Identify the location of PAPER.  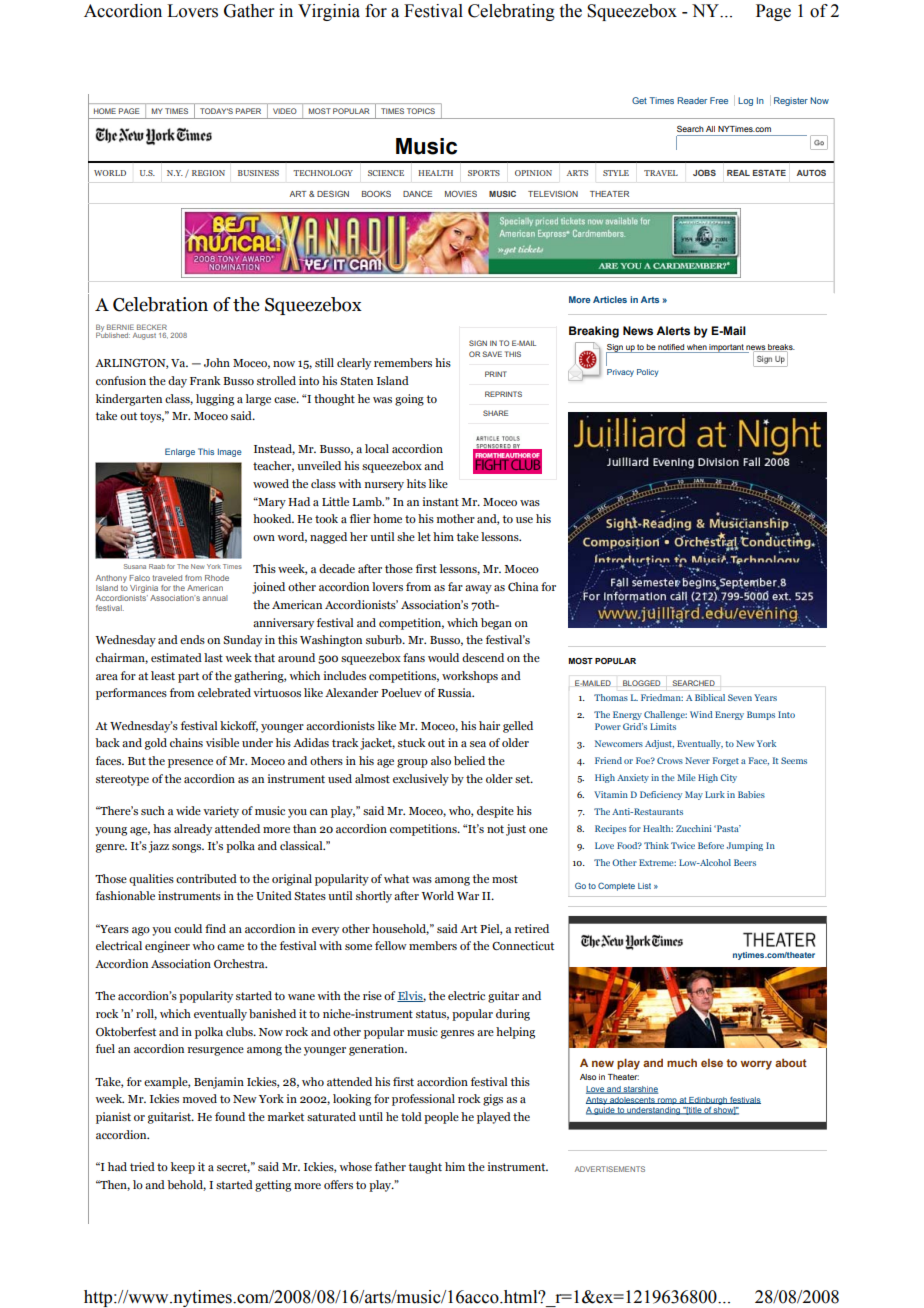
(248, 111).
